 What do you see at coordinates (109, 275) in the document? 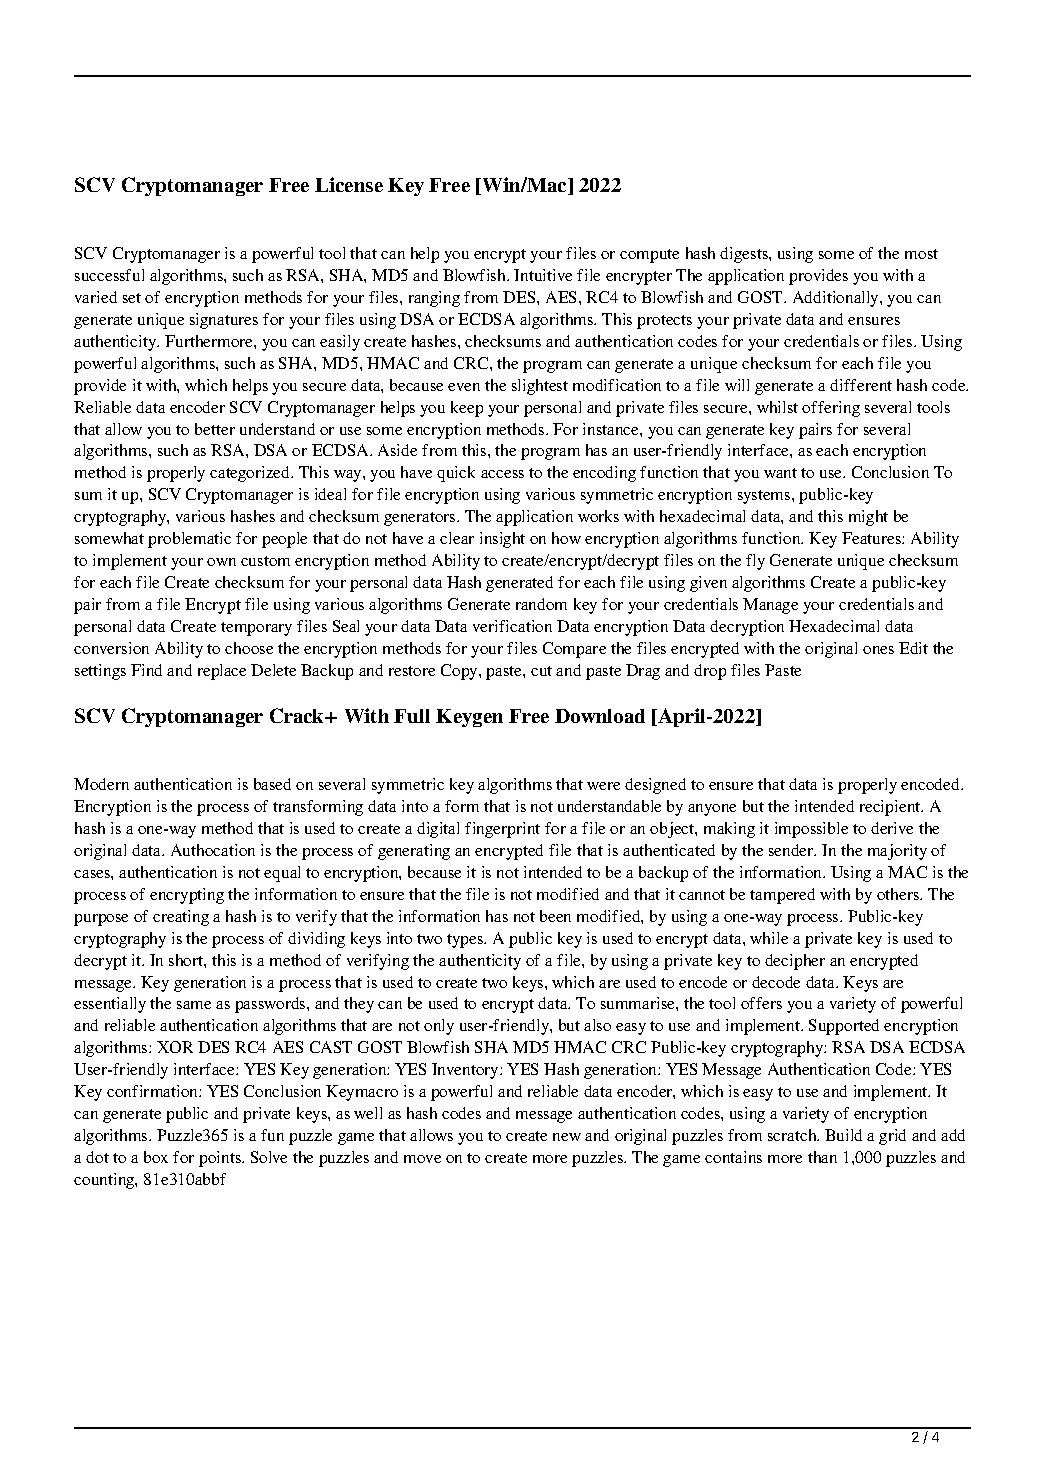
I see `successful` at bounding box center [109, 275].
